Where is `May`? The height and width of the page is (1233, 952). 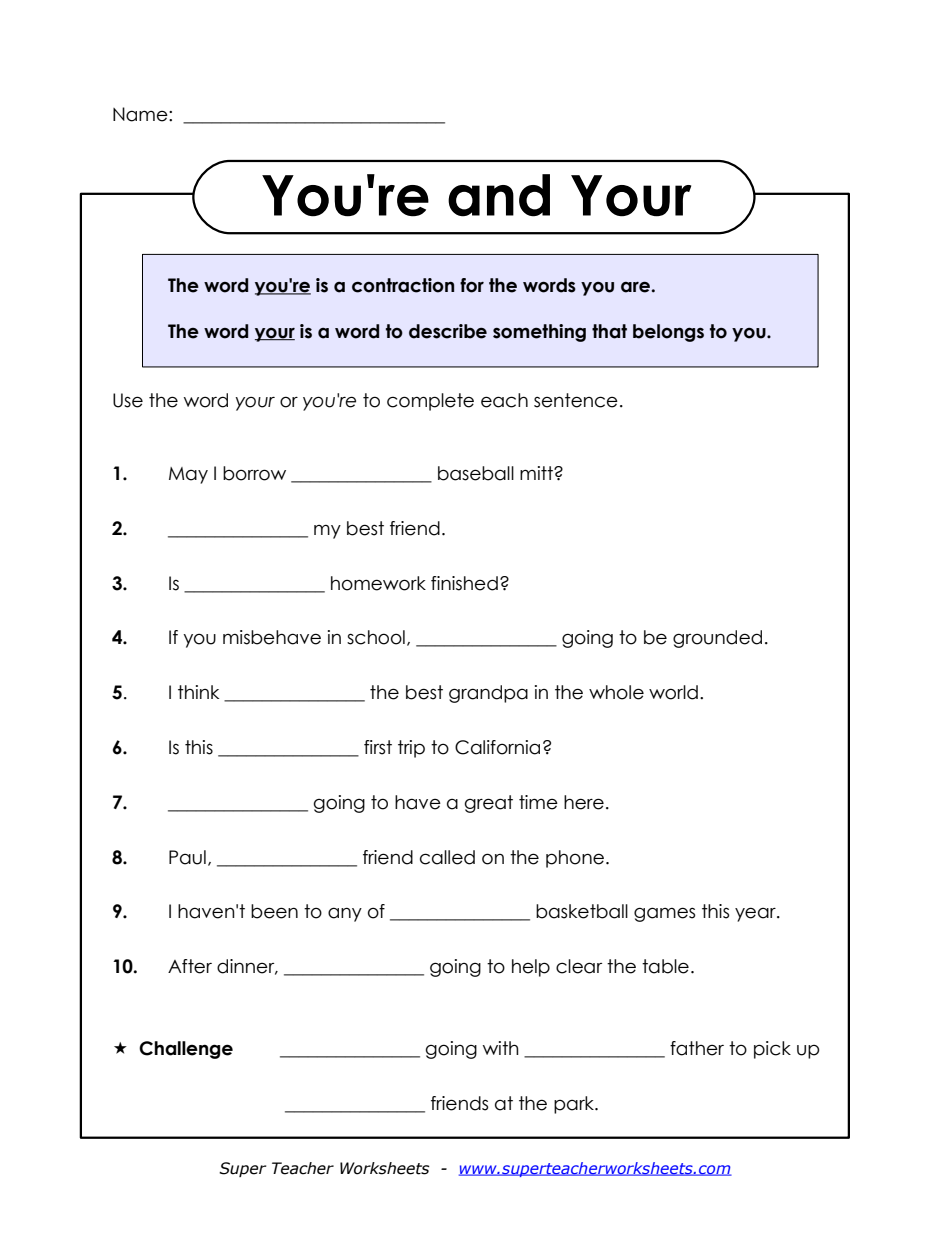
May is located at coordinates (188, 475).
